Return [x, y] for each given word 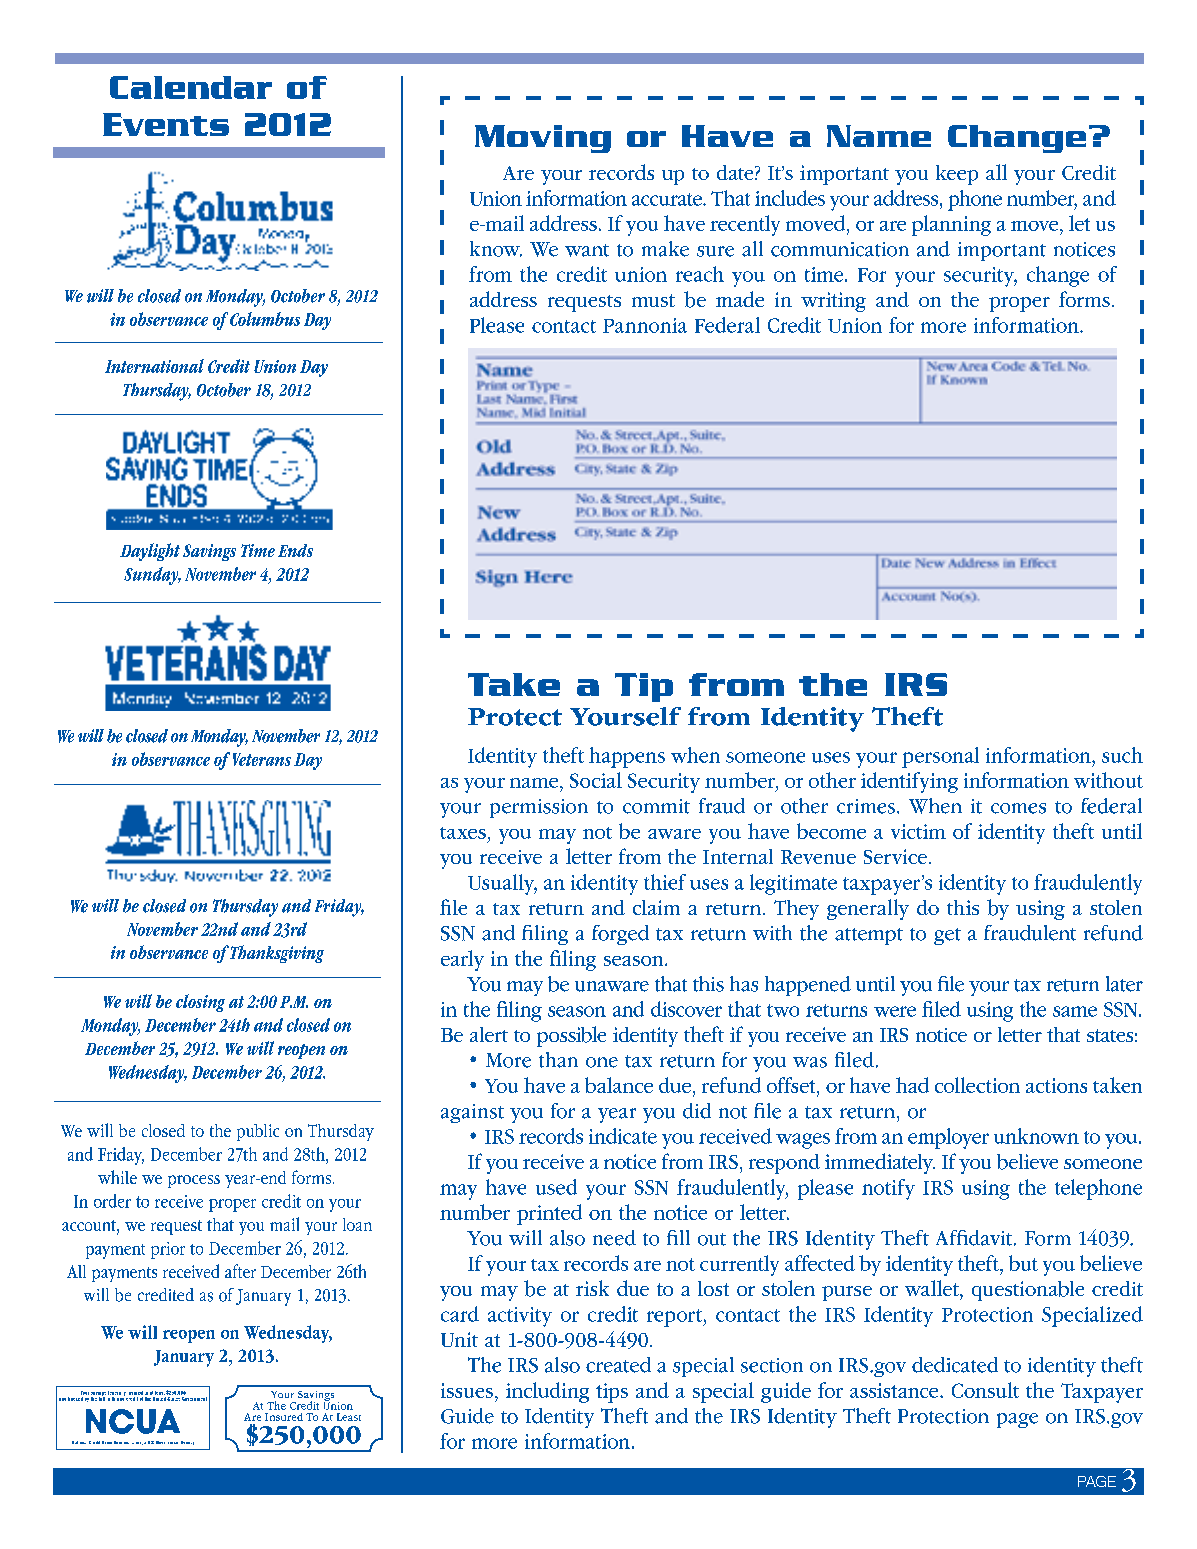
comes [1018, 808]
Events [166, 124]
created [618, 1365]
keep [957, 175]
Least [349, 1417]
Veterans [262, 759]
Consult [985, 1390]
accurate [668, 199]
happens [627, 757]
